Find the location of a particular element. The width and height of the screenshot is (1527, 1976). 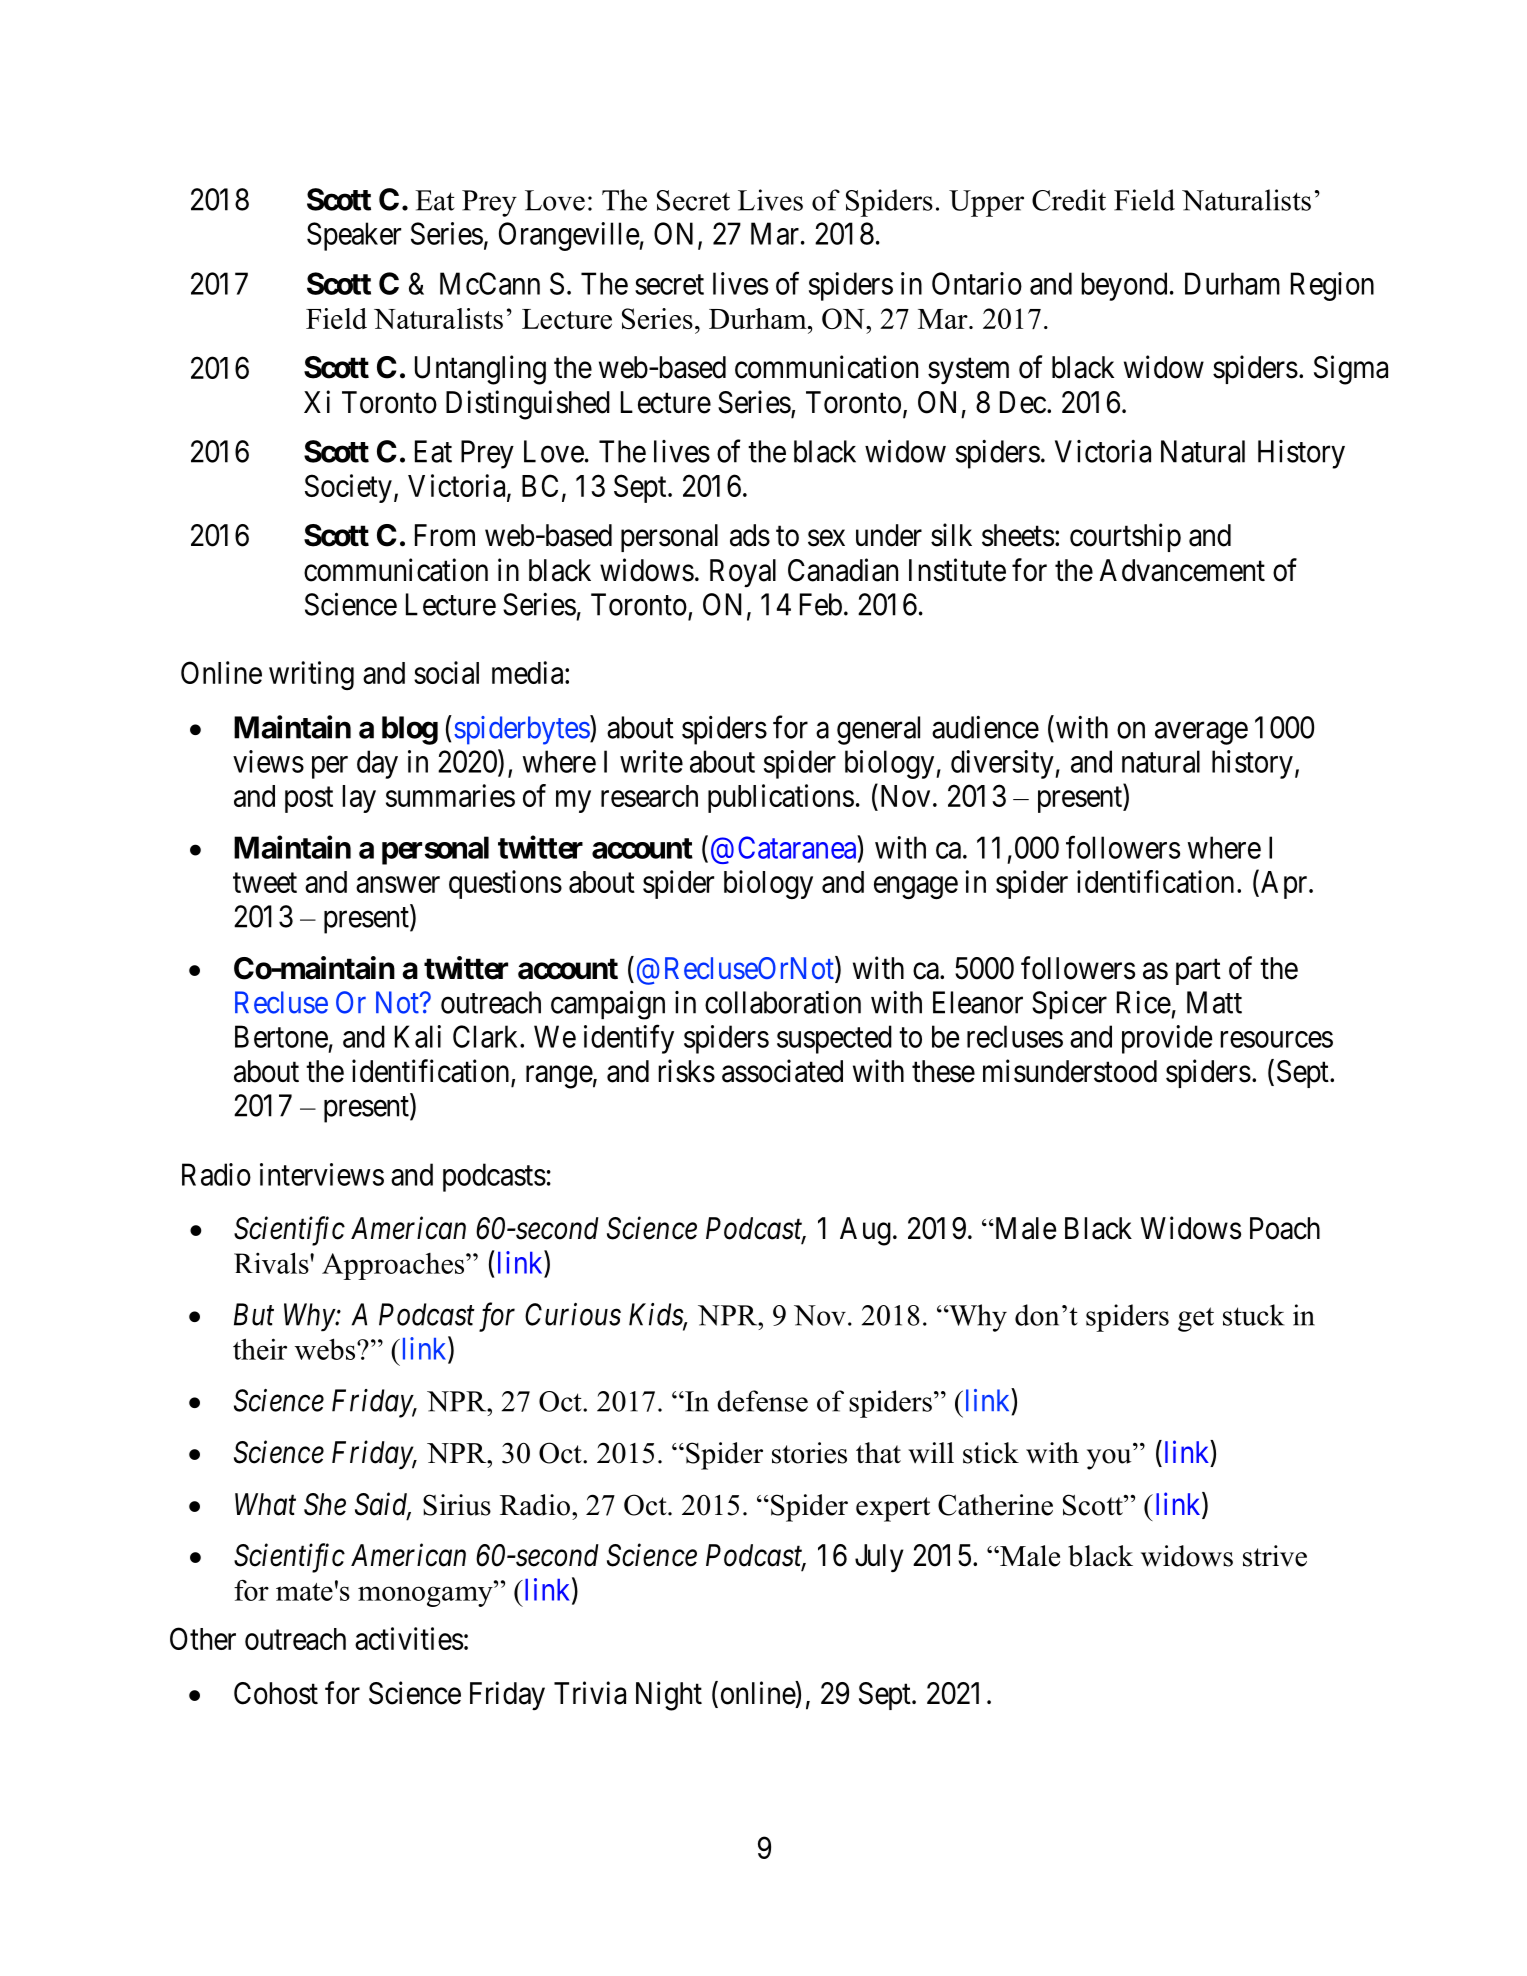

Cohost is located at coordinates (276, 1693).
